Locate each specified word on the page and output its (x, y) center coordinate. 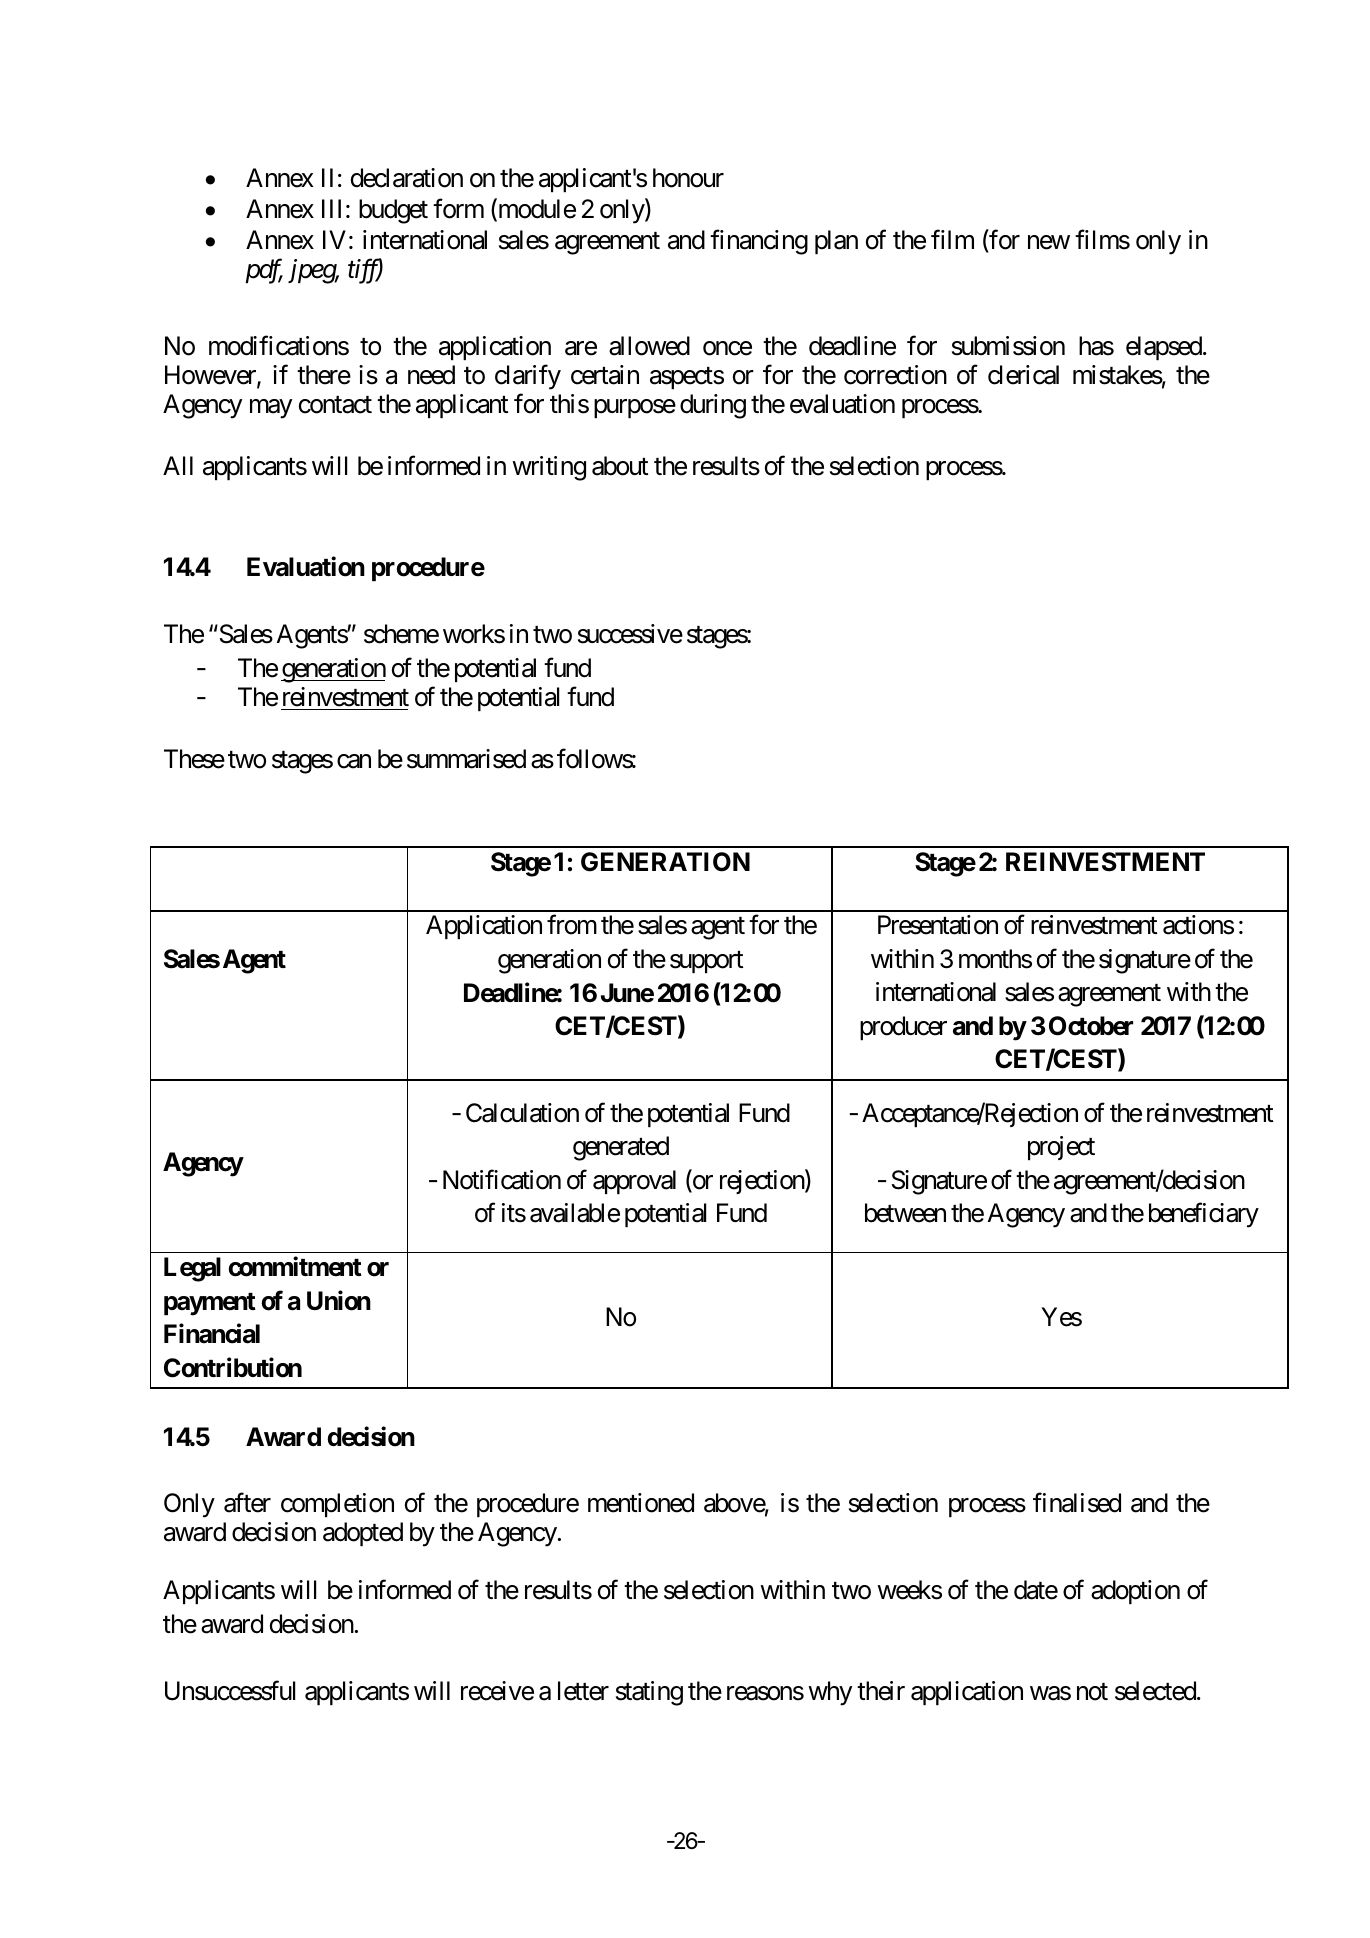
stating (649, 1693)
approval (634, 1182)
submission (1008, 346)
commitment (295, 1267)
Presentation (938, 925)
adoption (1135, 1592)
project (1061, 1148)
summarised (466, 759)
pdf (264, 271)
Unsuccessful (230, 1690)
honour (688, 178)
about (620, 466)
